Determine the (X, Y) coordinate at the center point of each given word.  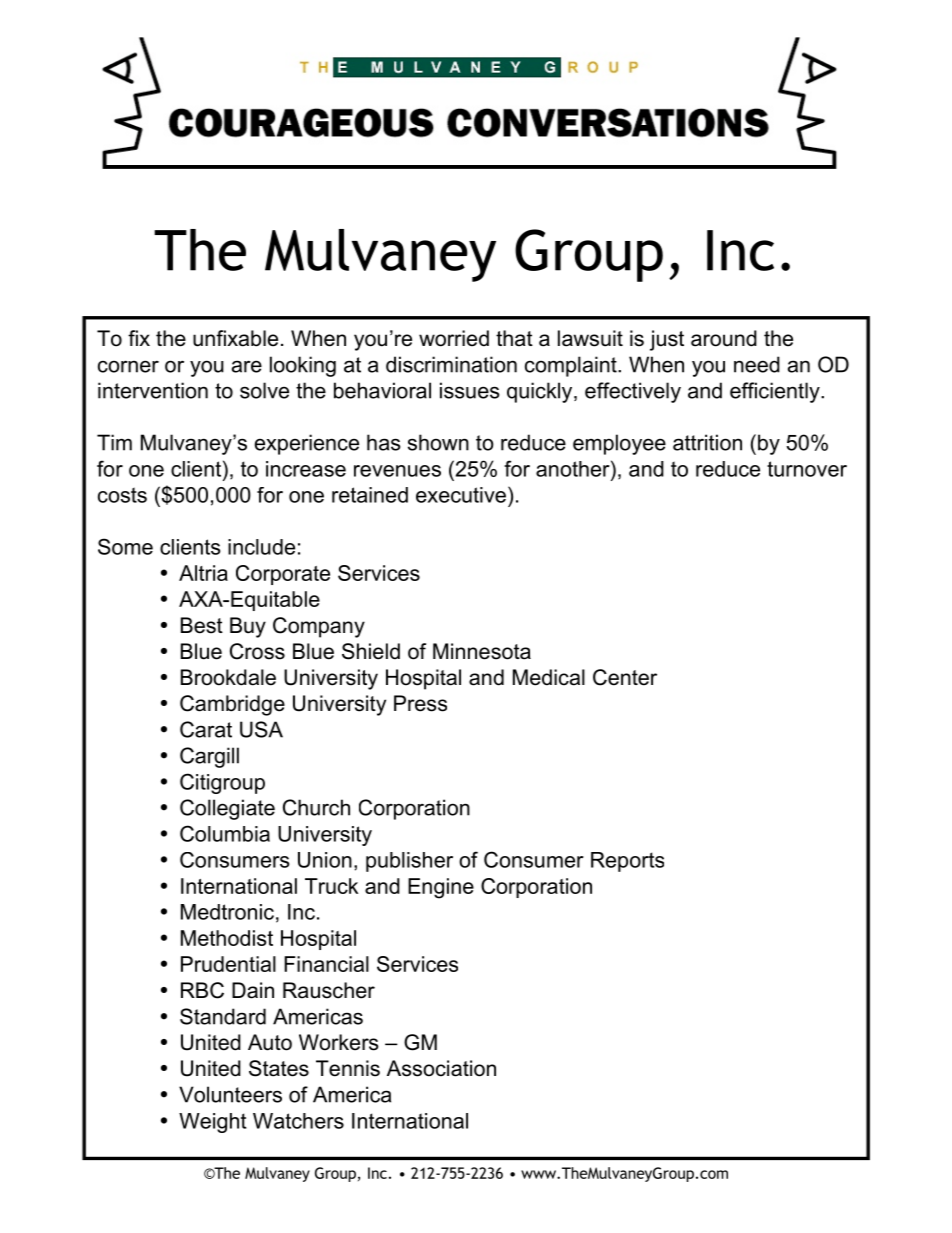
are (247, 366)
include (261, 547)
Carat (206, 729)
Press (420, 703)
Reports (627, 862)
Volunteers (230, 1094)
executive (461, 495)
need (757, 364)
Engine (441, 888)
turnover (807, 469)
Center (625, 677)
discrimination (451, 364)
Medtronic (227, 912)
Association (441, 1068)
